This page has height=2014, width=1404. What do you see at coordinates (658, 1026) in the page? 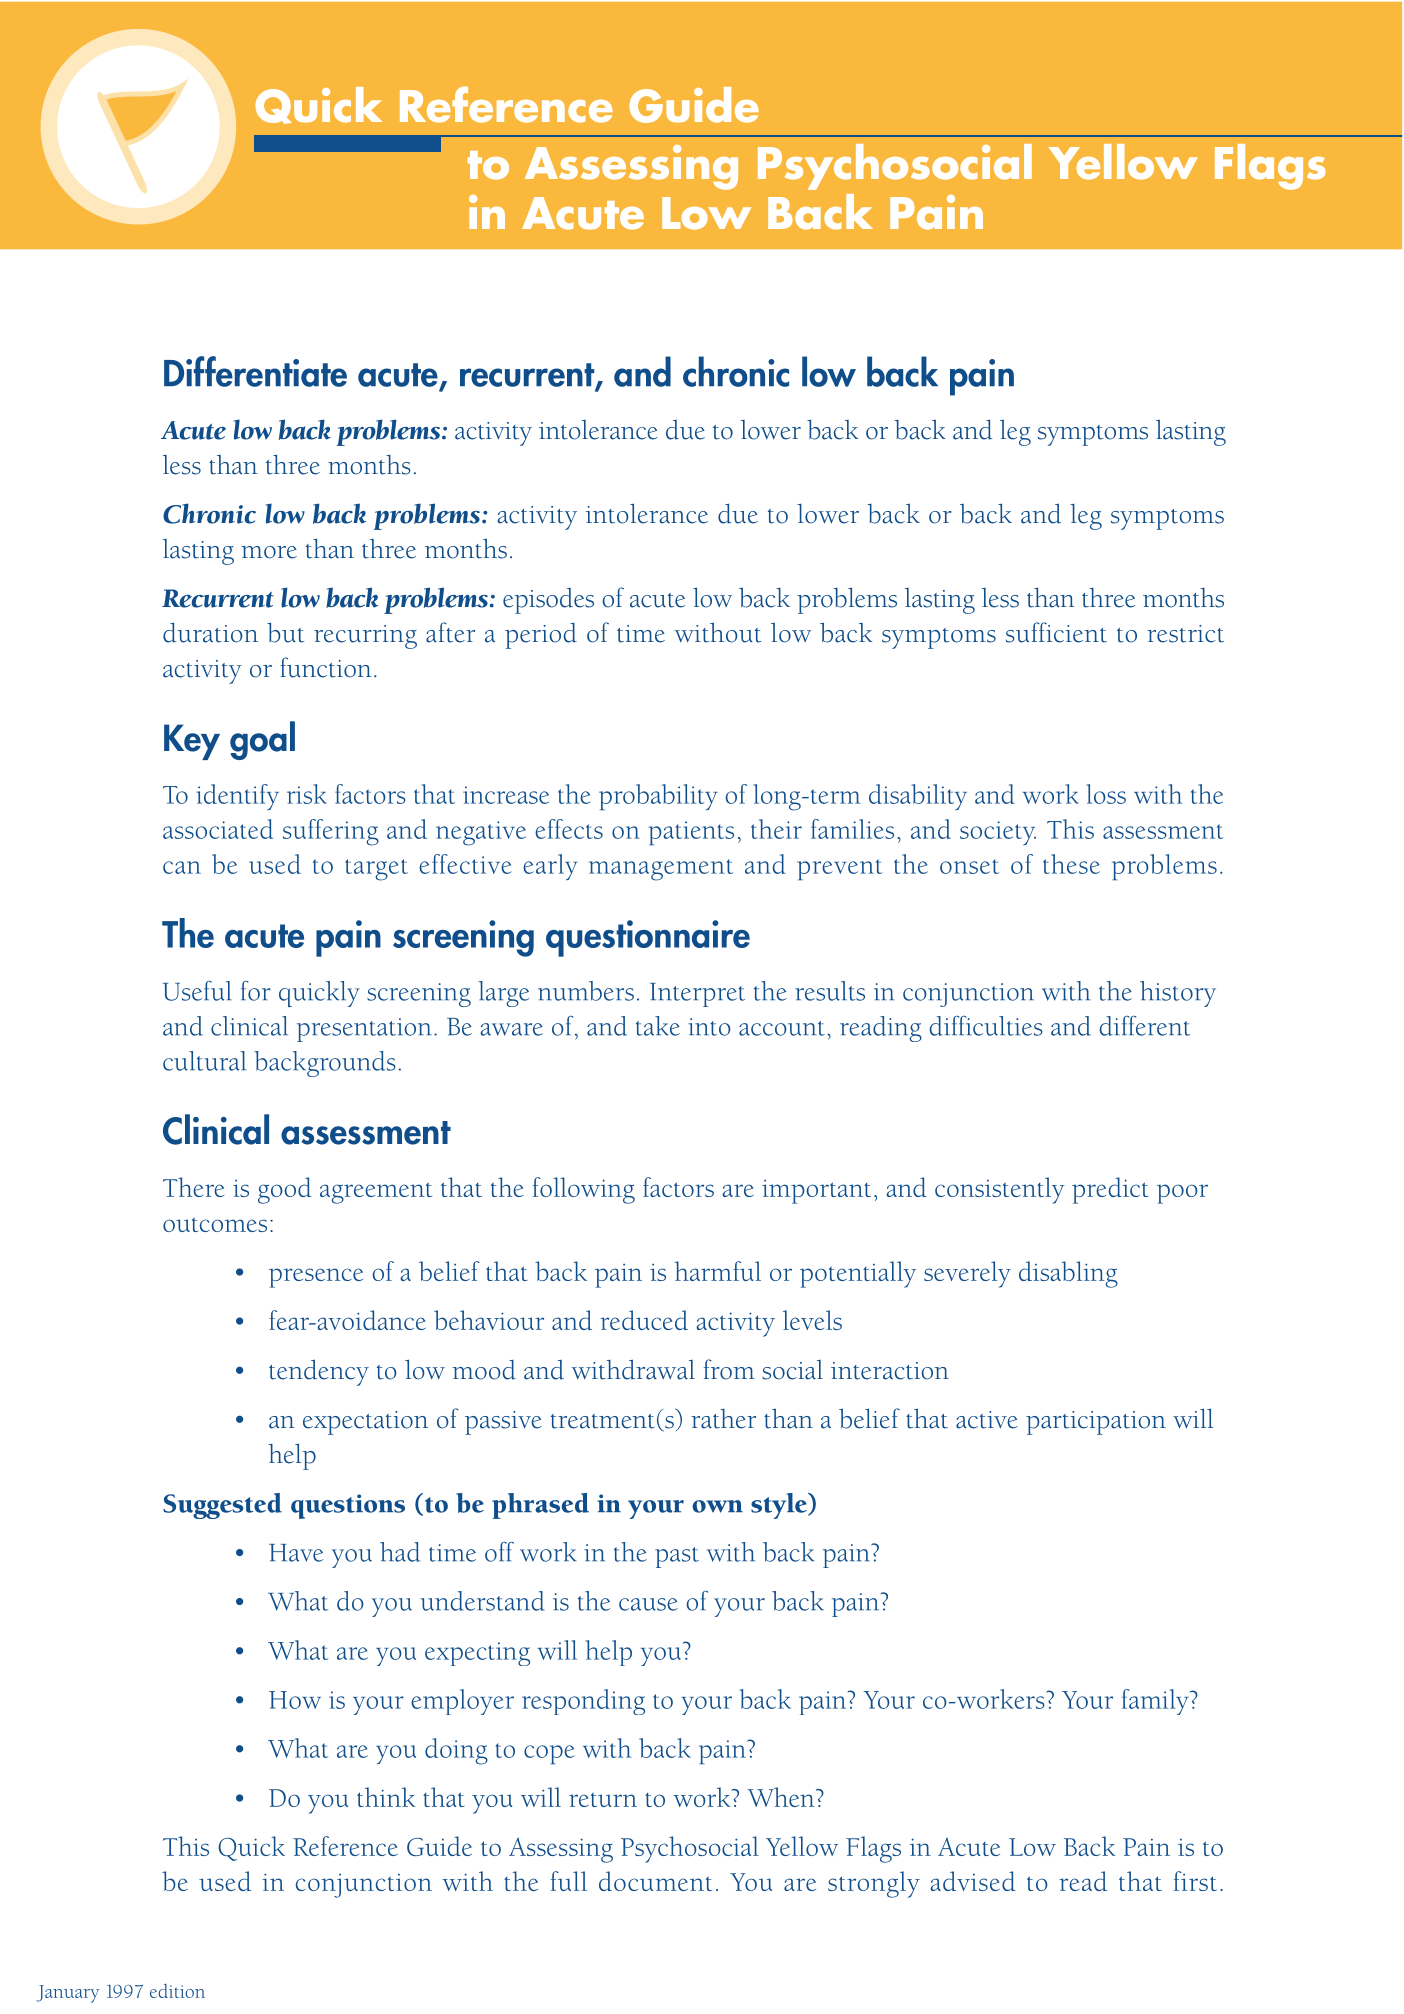
I see `take` at bounding box center [658, 1026].
